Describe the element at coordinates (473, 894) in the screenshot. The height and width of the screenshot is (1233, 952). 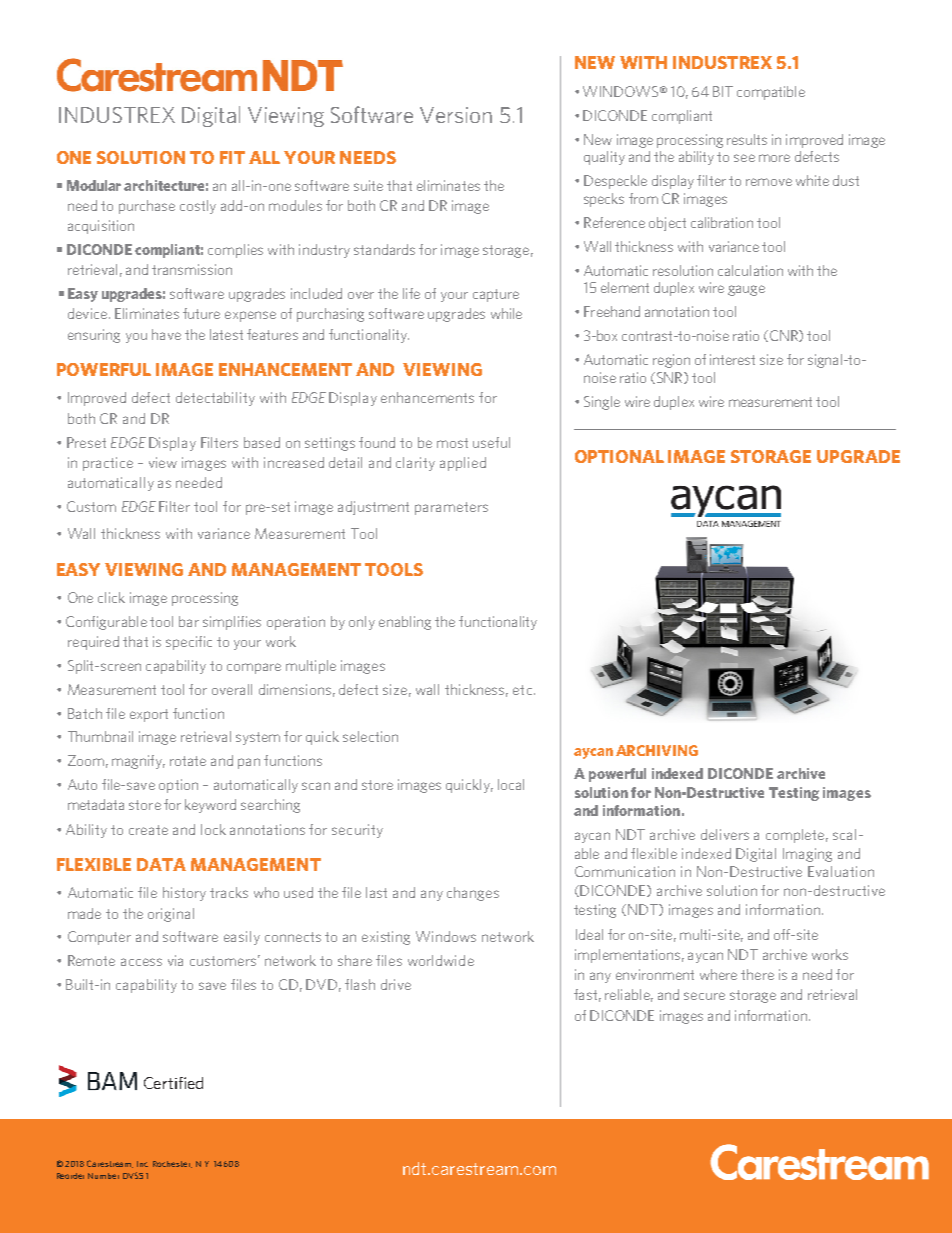
I see `changes` at that location.
